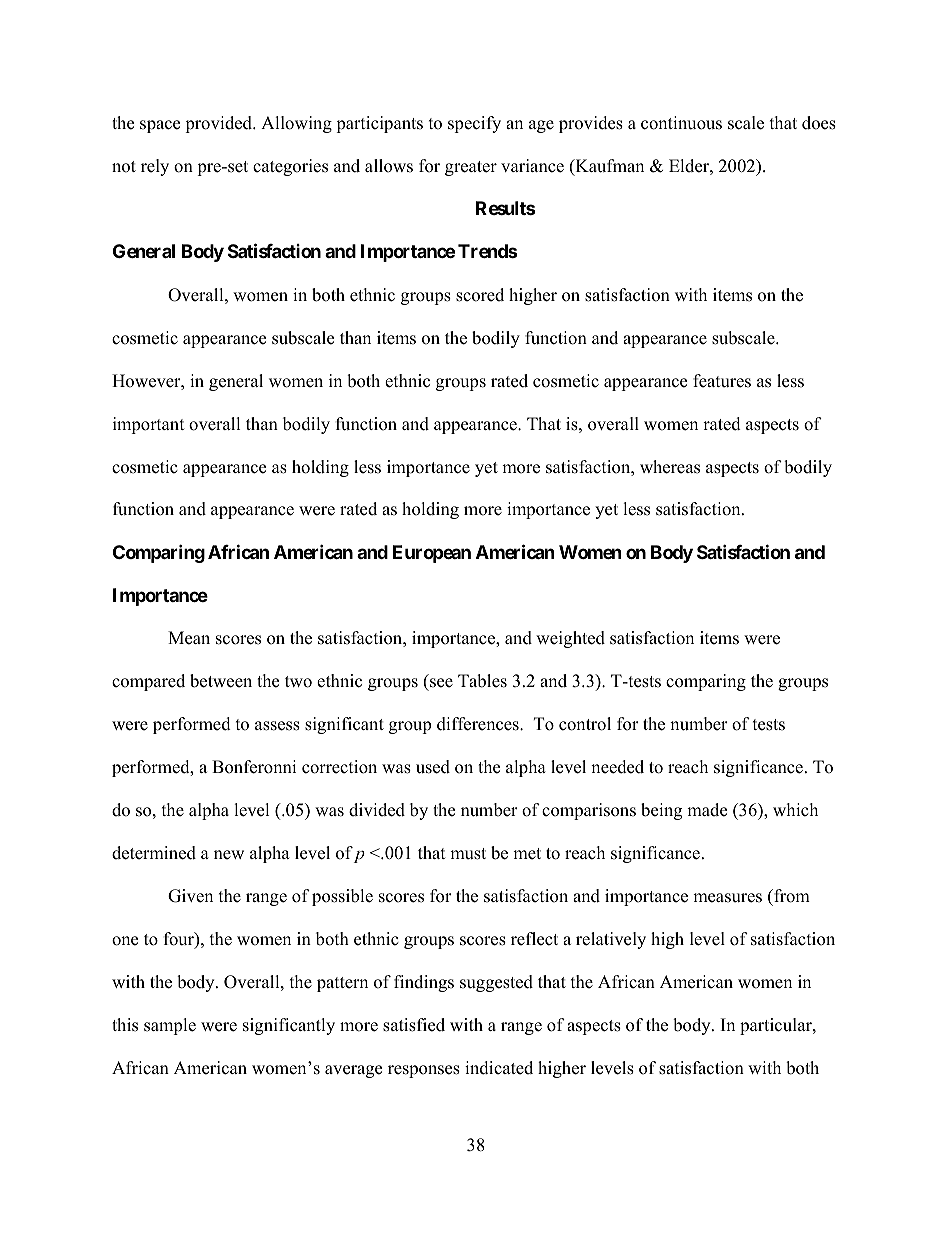 This page has height=1233, width=952. What do you see at coordinates (220, 124) in the page?
I see `provided` at bounding box center [220, 124].
